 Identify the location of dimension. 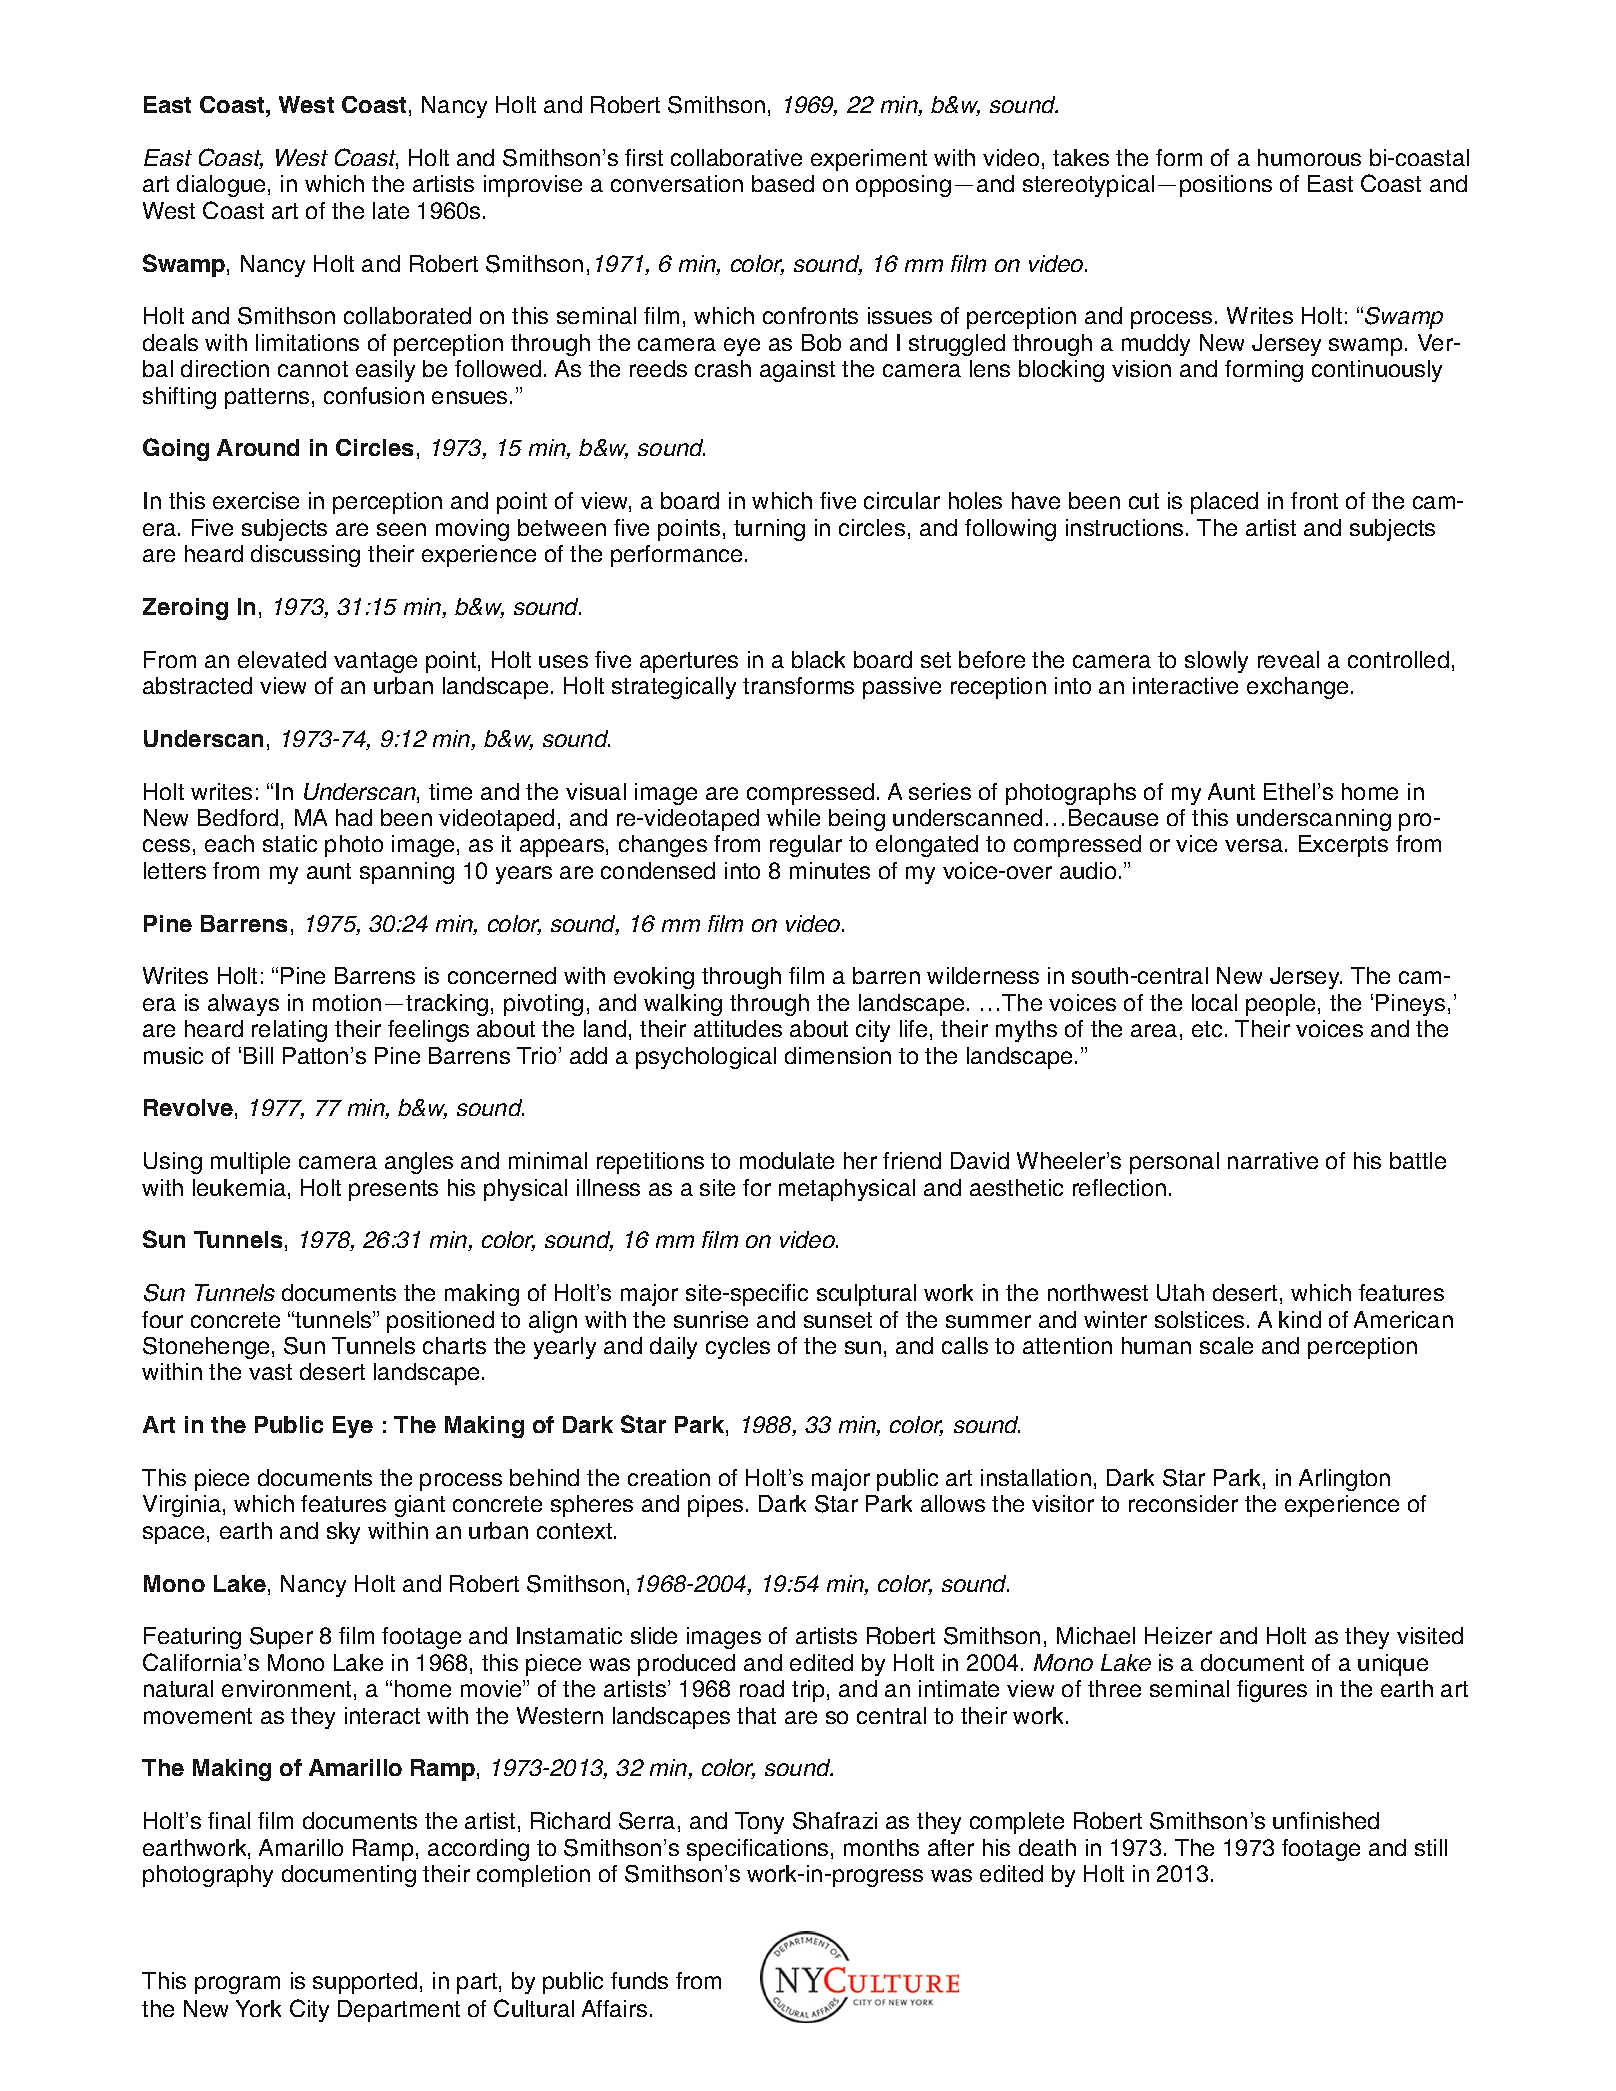
(838, 1055).
